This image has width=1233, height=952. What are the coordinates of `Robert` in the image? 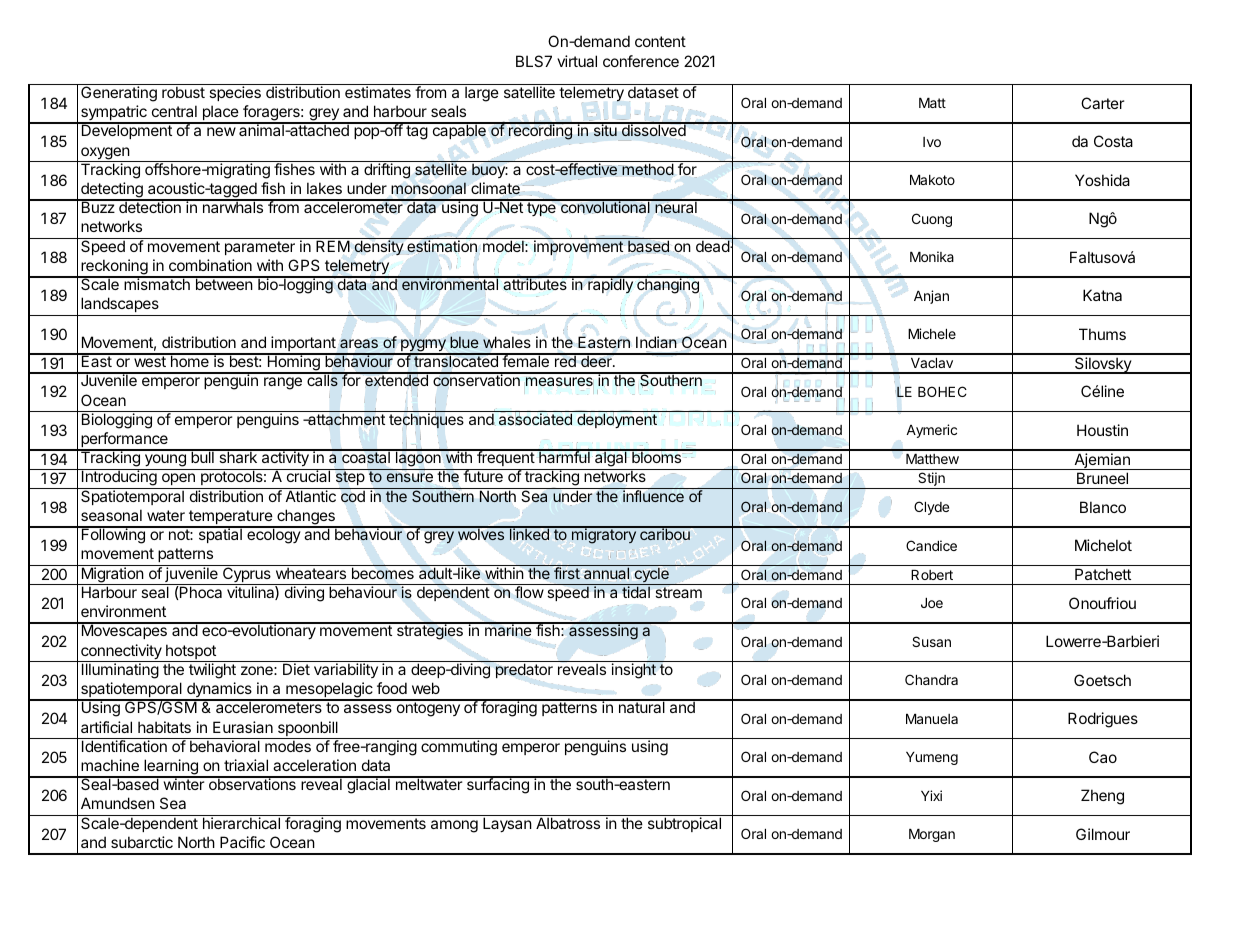 It's located at (932, 575).
